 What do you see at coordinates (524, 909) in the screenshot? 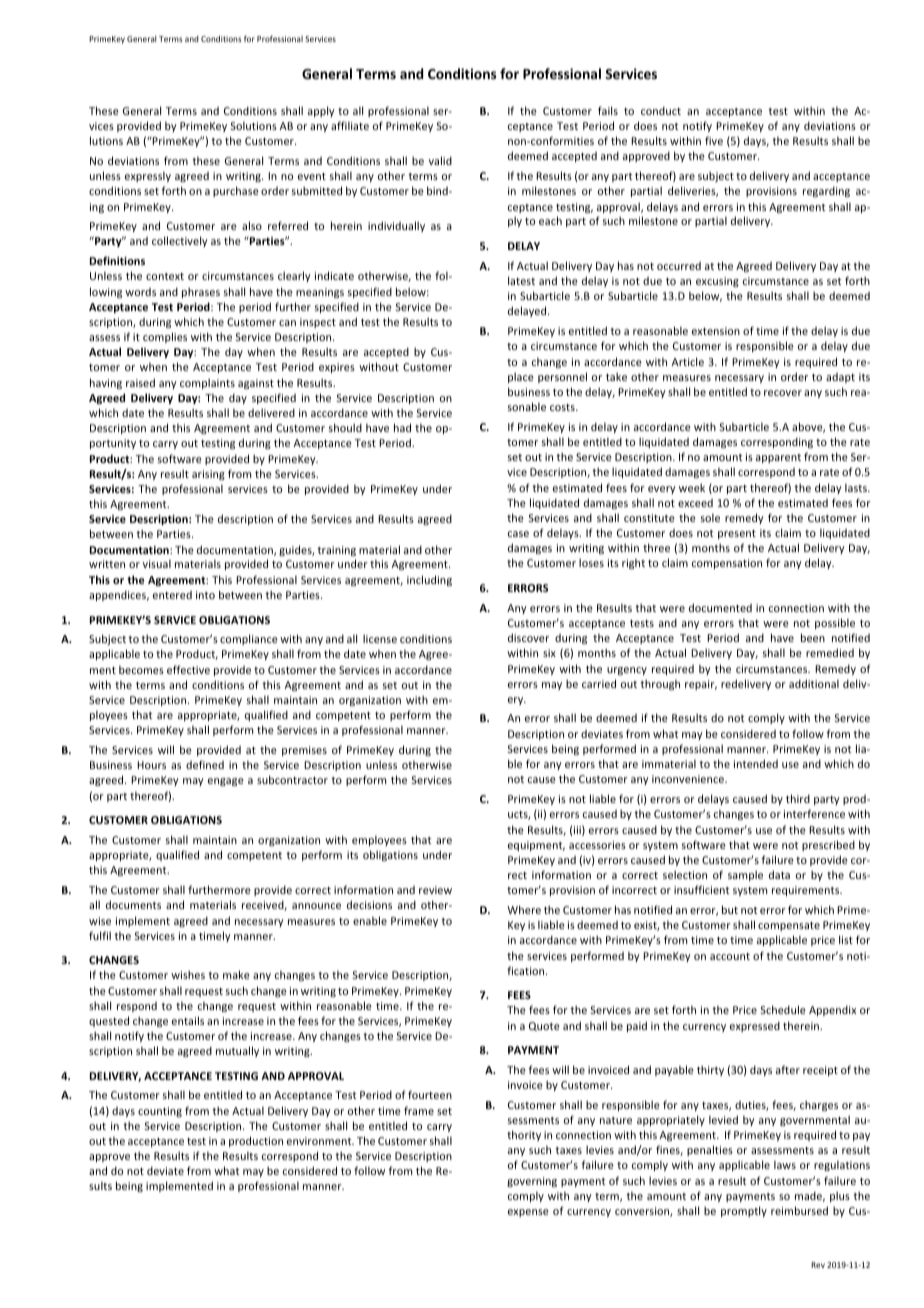
I see `Where` at bounding box center [524, 909].
